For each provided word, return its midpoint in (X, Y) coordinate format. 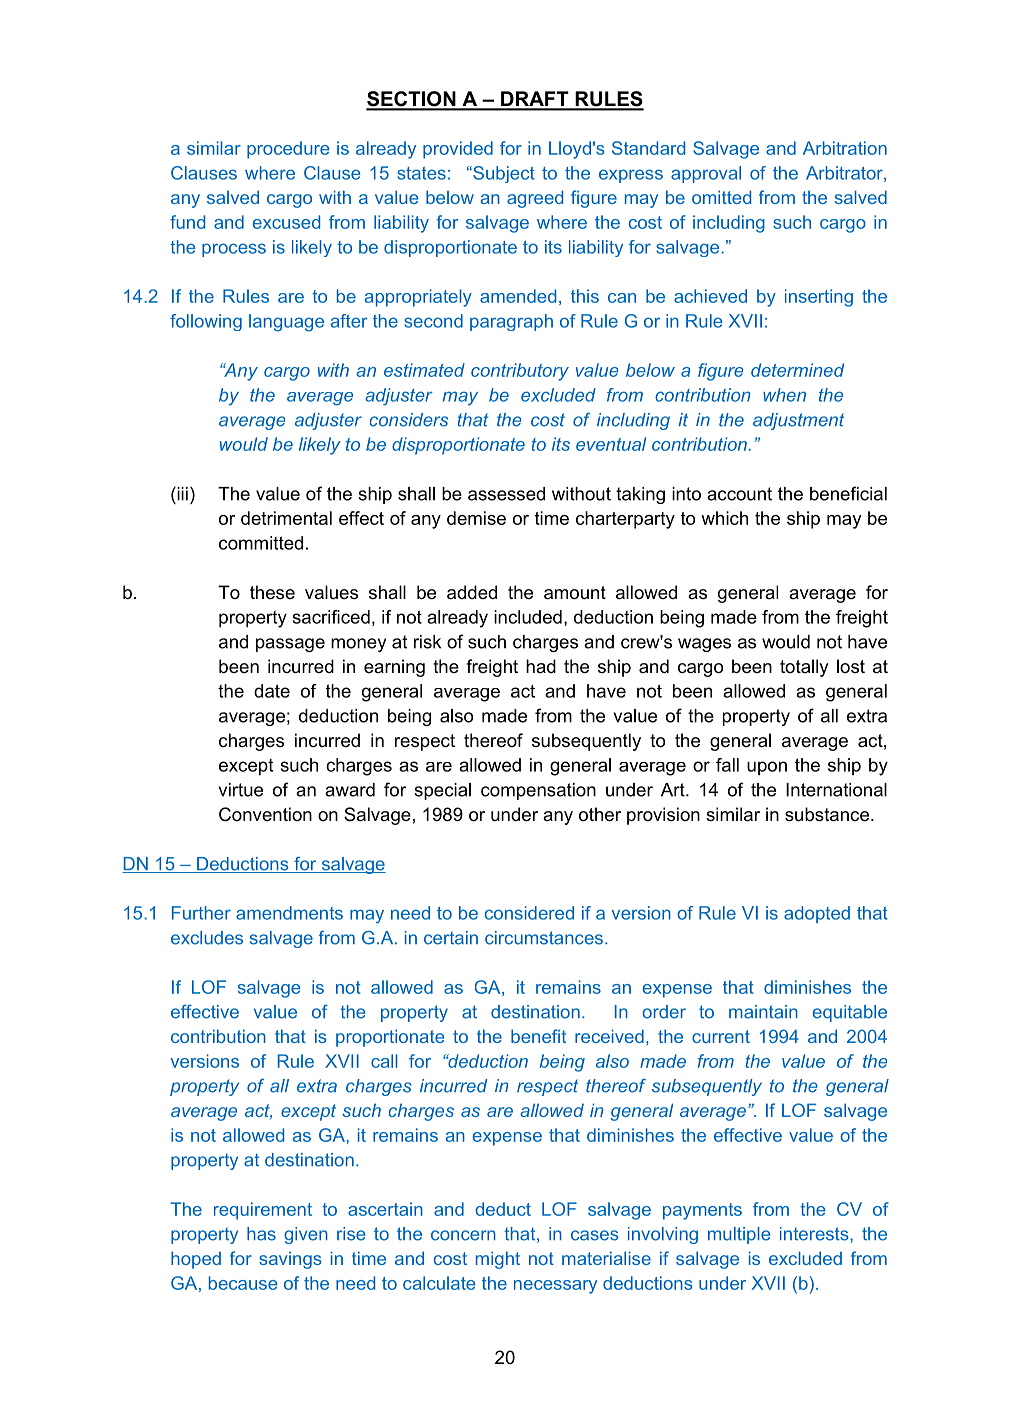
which (724, 518)
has (261, 1234)
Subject (503, 174)
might (498, 1260)
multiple (739, 1235)
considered (529, 913)
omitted (721, 197)
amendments (289, 913)
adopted (817, 914)
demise (476, 518)
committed (261, 543)
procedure (288, 150)
